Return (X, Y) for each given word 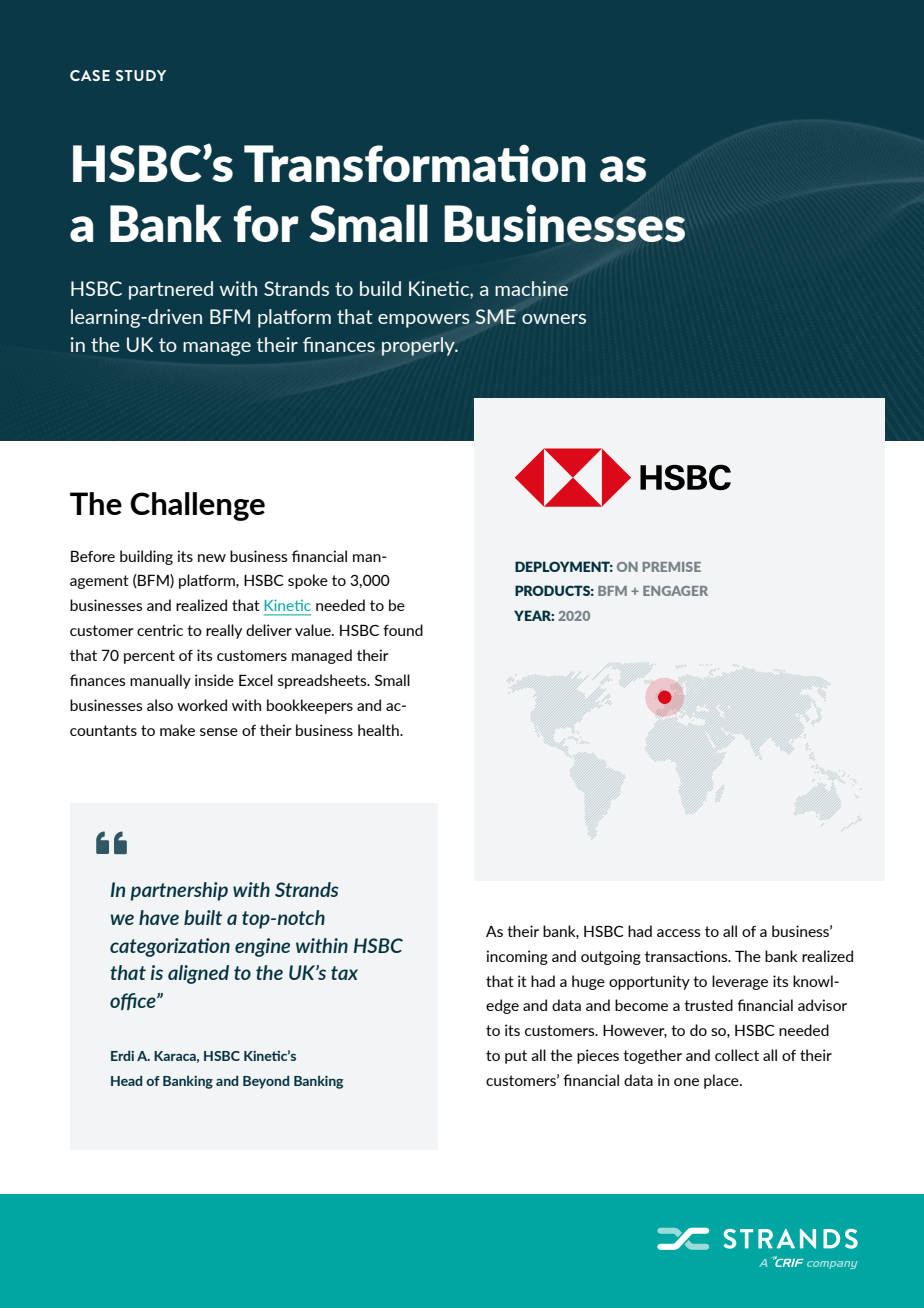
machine (531, 288)
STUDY (141, 75)
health (379, 730)
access (679, 933)
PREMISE (672, 567)
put (516, 1057)
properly (419, 346)
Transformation (415, 163)
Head (126, 1080)
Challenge (197, 506)
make (177, 730)
